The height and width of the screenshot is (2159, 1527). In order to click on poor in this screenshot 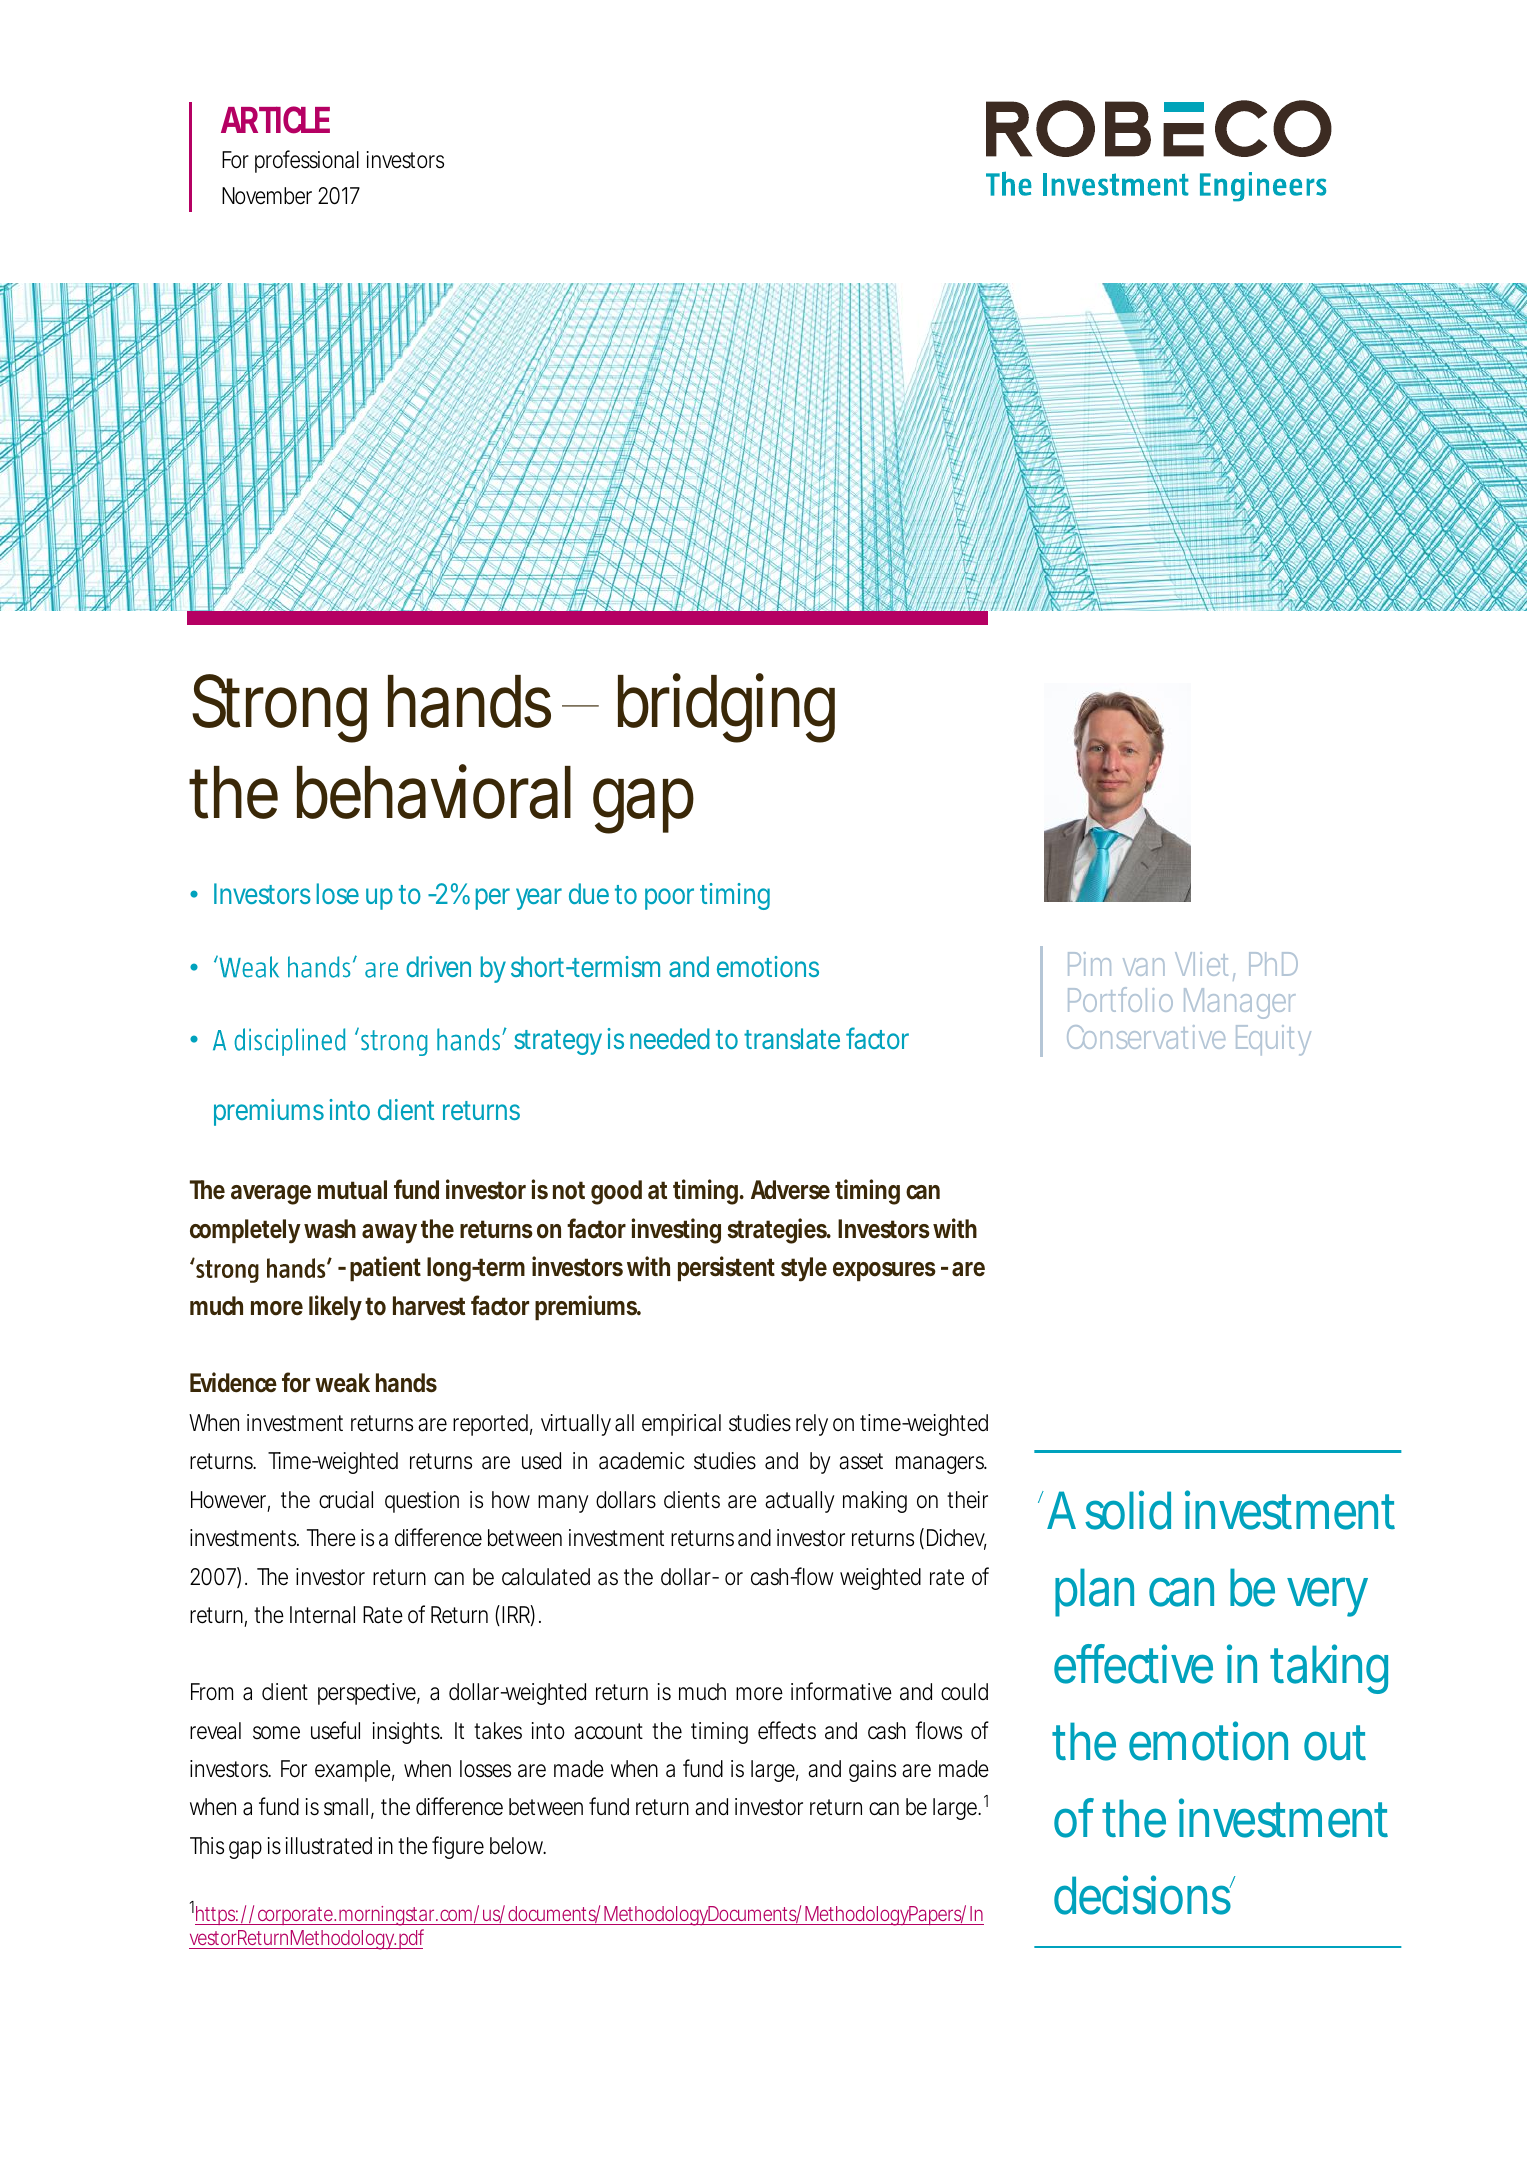, I will do `click(669, 899)`.
